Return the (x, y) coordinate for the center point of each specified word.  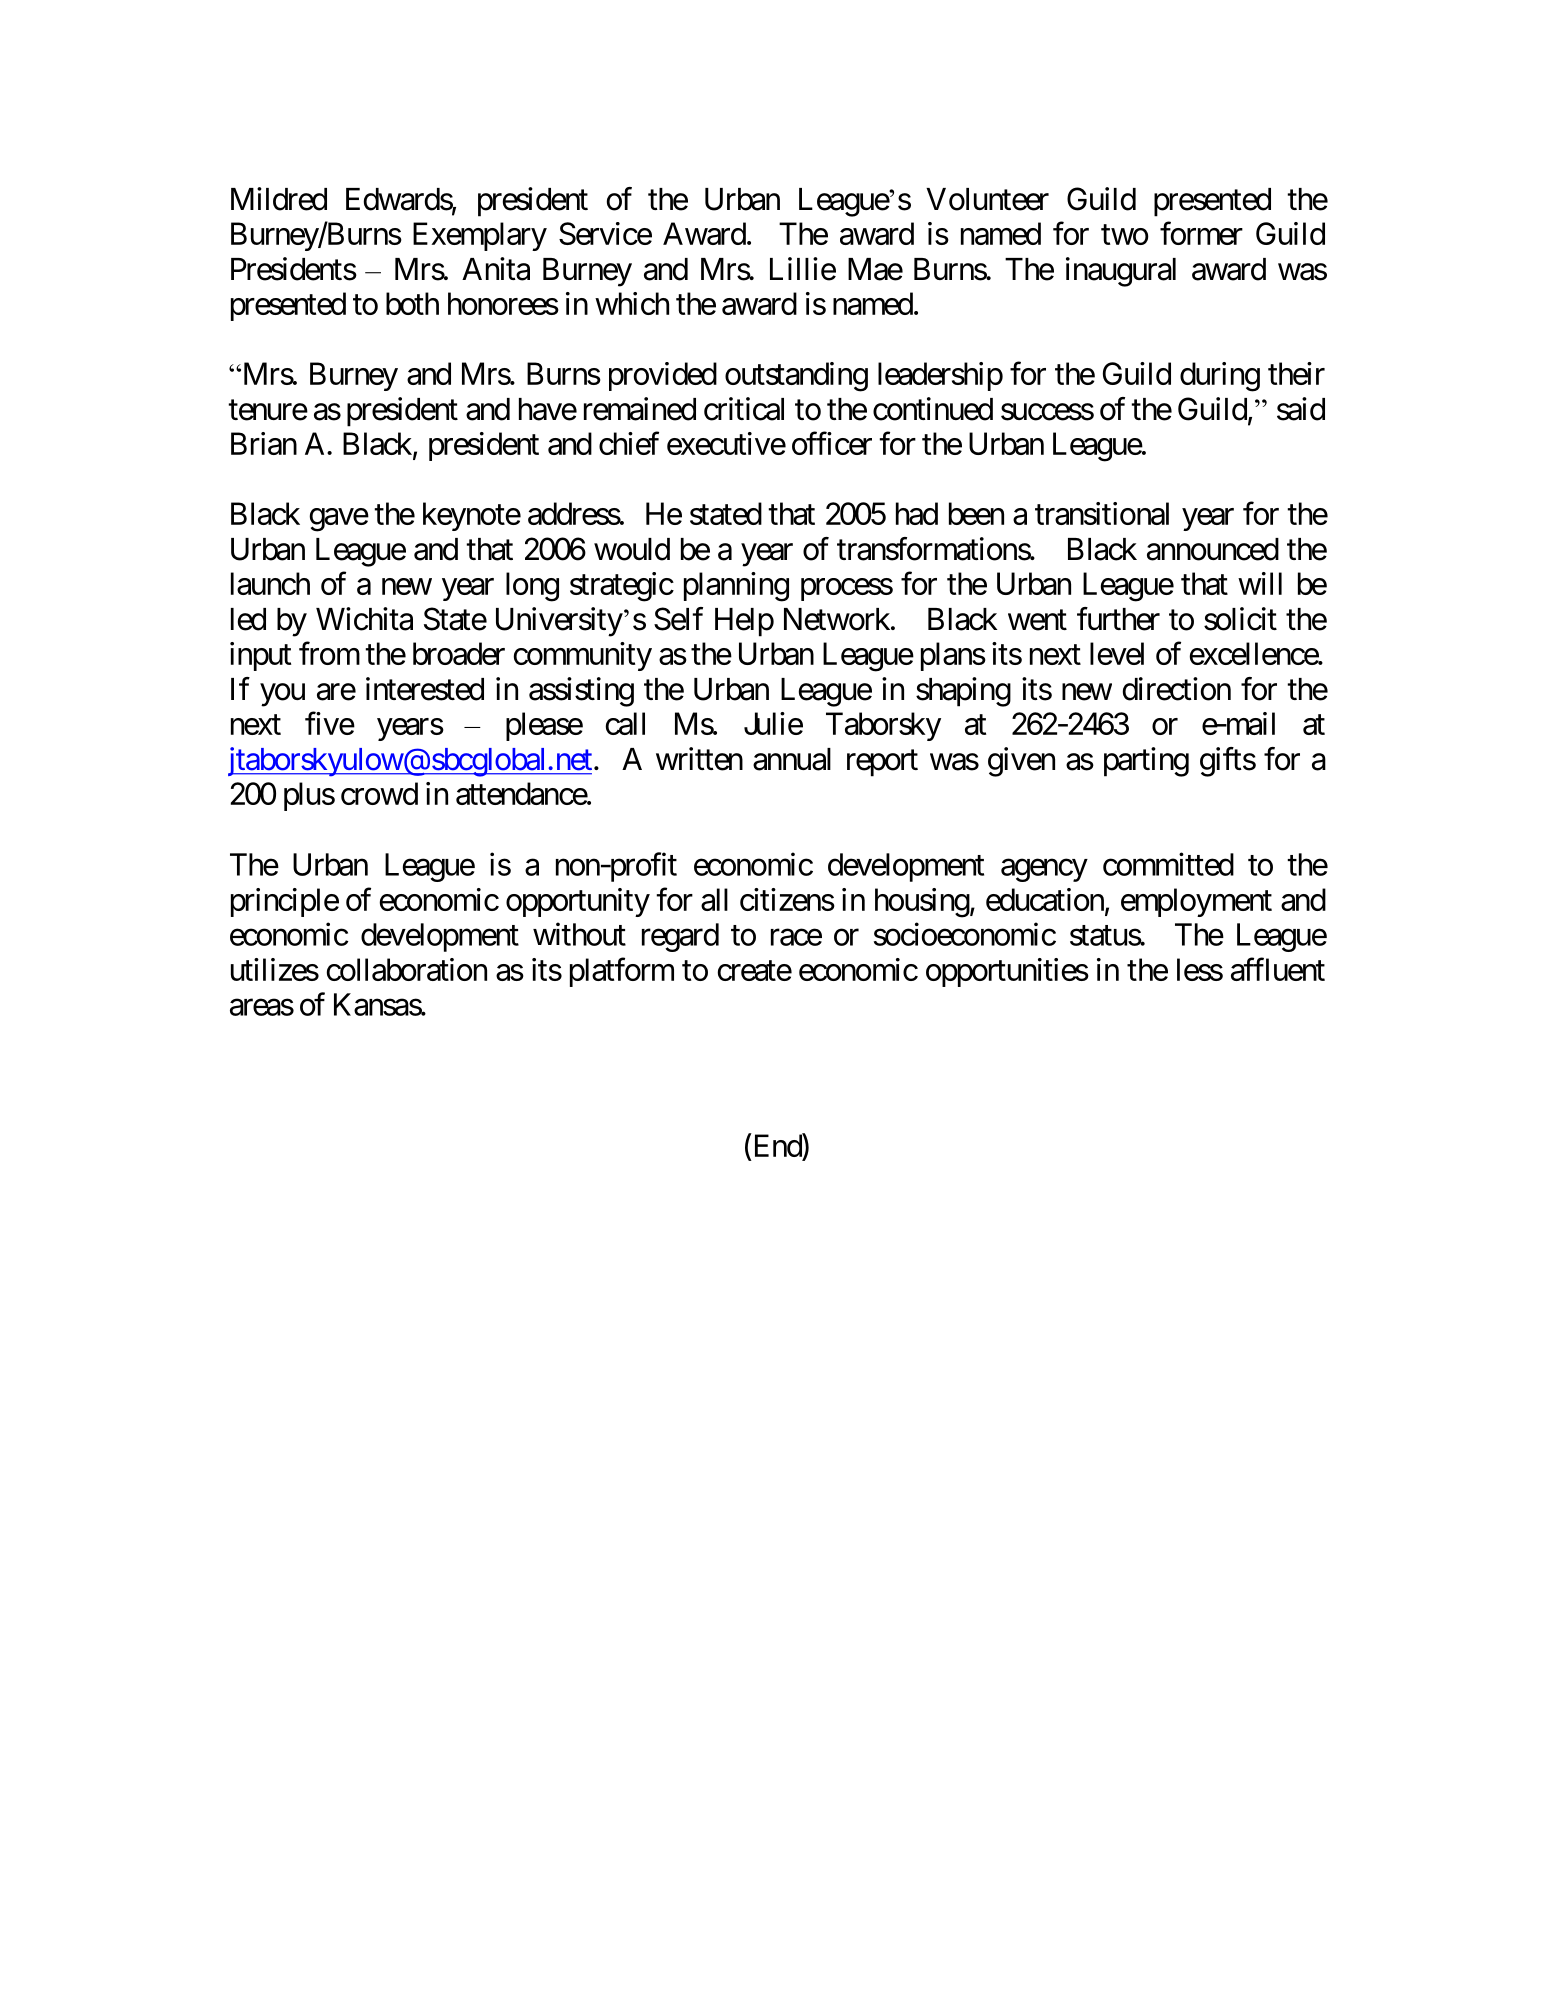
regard (680, 937)
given (1021, 762)
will (1260, 583)
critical (744, 409)
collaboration (407, 969)
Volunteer (987, 199)
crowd (379, 793)
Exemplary (480, 236)
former (1201, 233)
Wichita (364, 619)
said (1301, 409)
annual (792, 759)
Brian (264, 443)
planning (736, 587)
